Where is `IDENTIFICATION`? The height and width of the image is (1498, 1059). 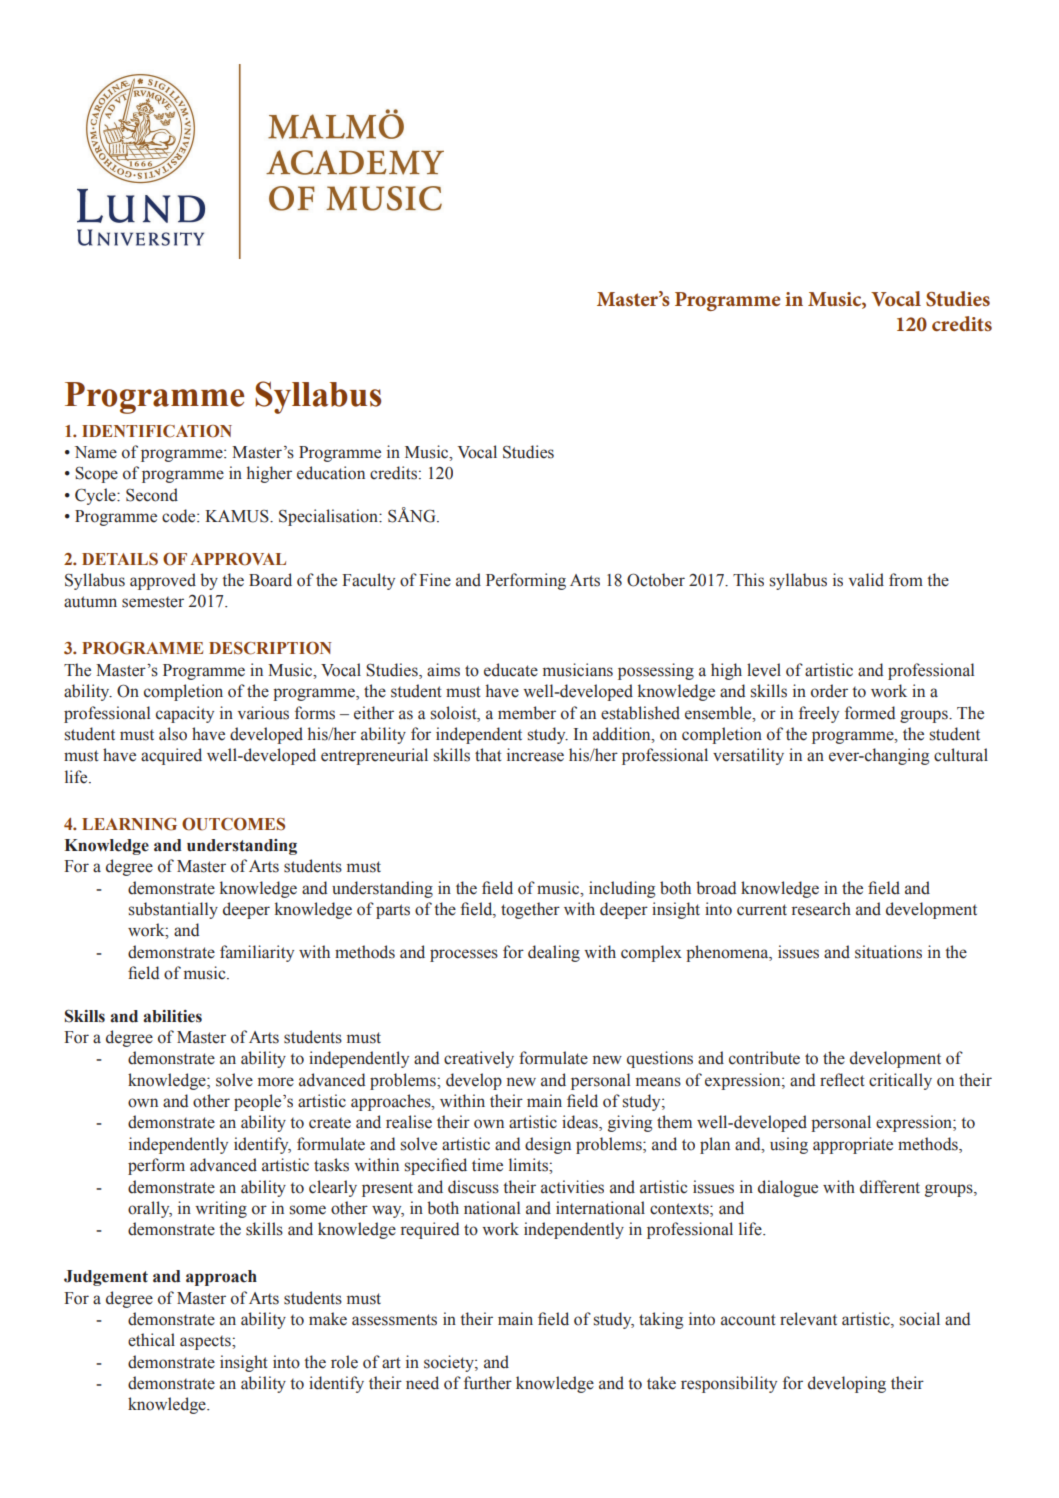 IDENTIFICATION is located at coordinates (157, 431).
